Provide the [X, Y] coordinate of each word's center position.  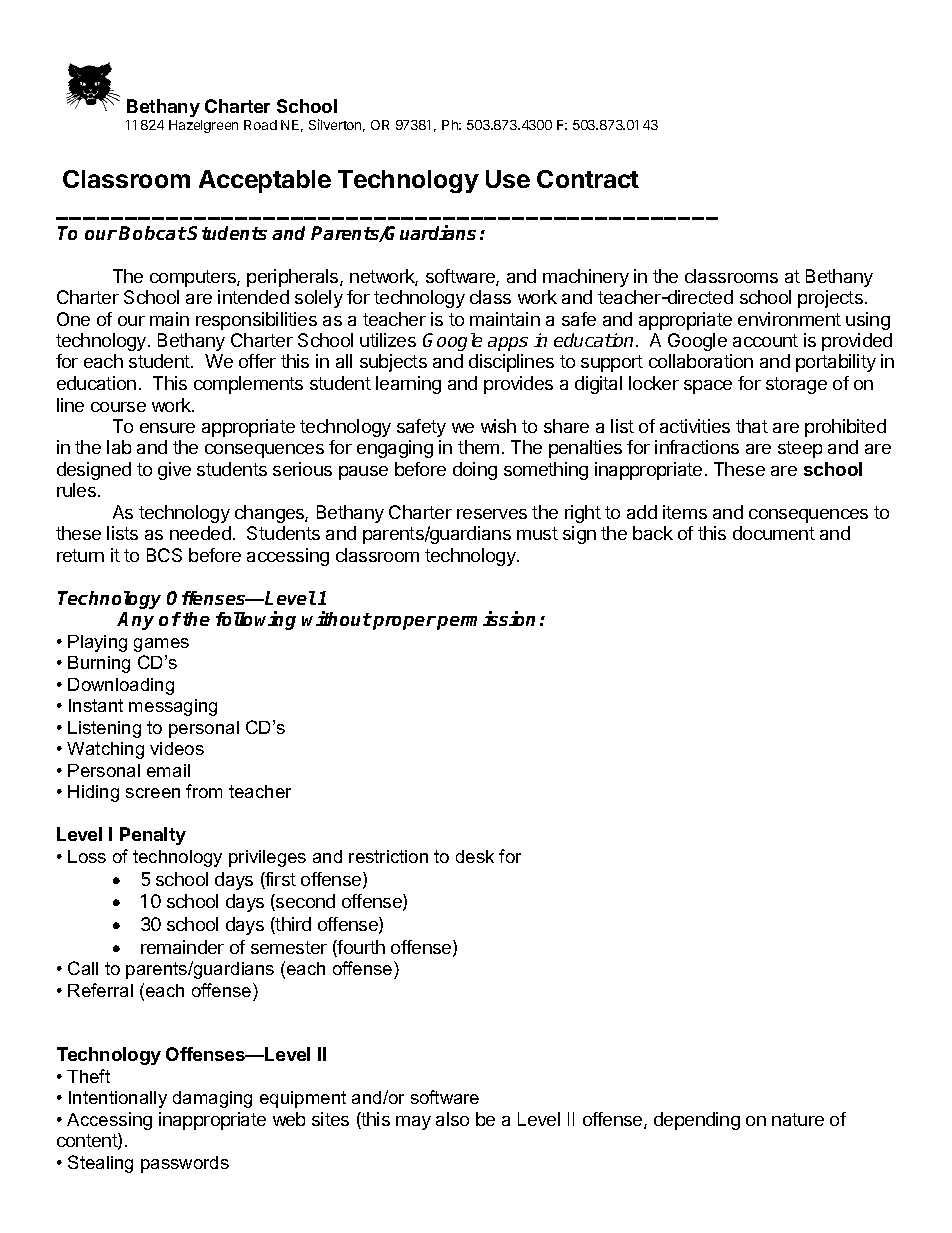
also [452, 1119]
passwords [185, 1164]
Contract [588, 179]
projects [830, 299]
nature [798, 1119]
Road [260, 125]
